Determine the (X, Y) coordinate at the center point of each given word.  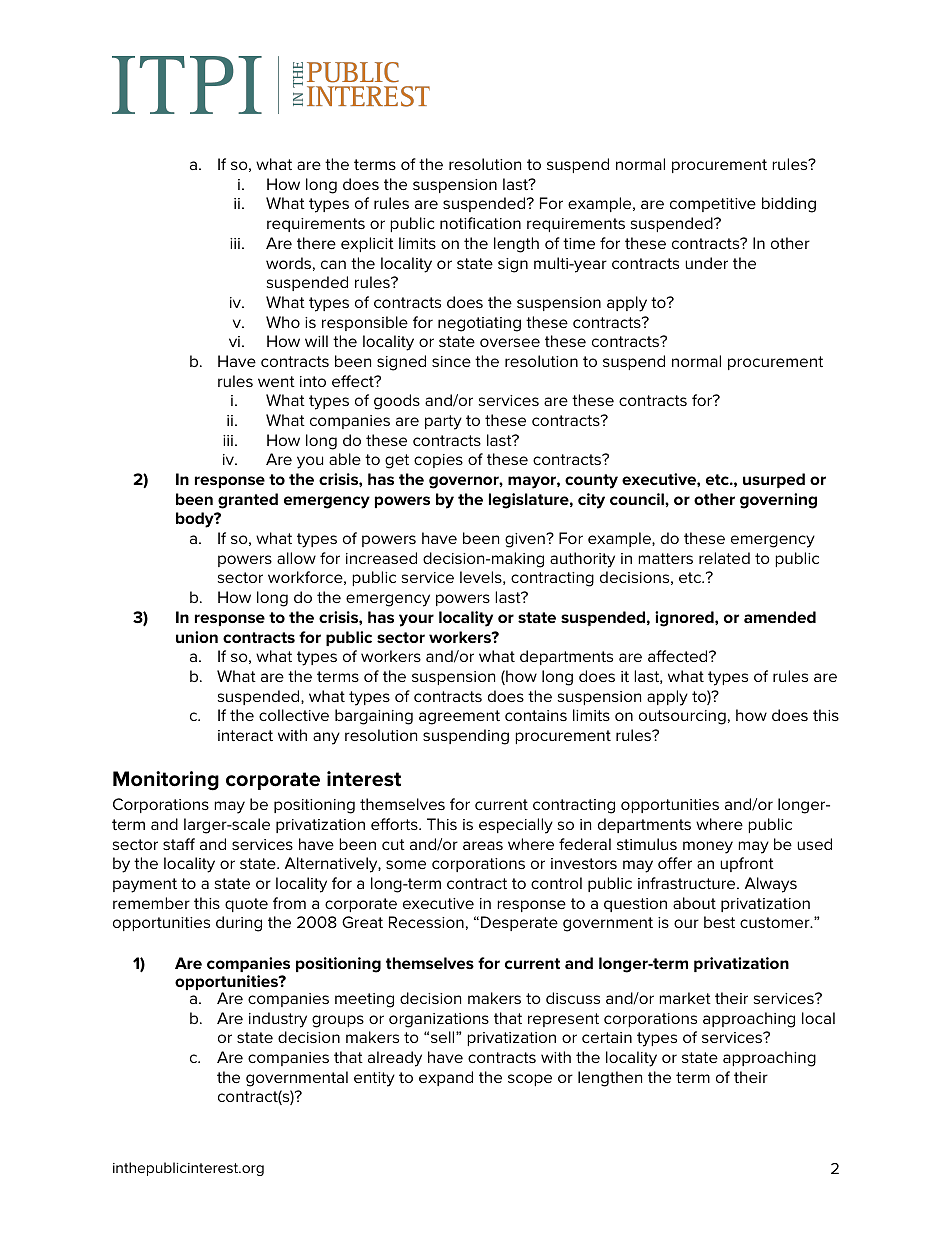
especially (516, 826)
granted (248, 501)
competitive (713, 205)
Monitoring (166, 781)
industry (278, 1020)
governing (778, 501)
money (708, 847)
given (526, 540)
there (316, 243)
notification (480, 223)
